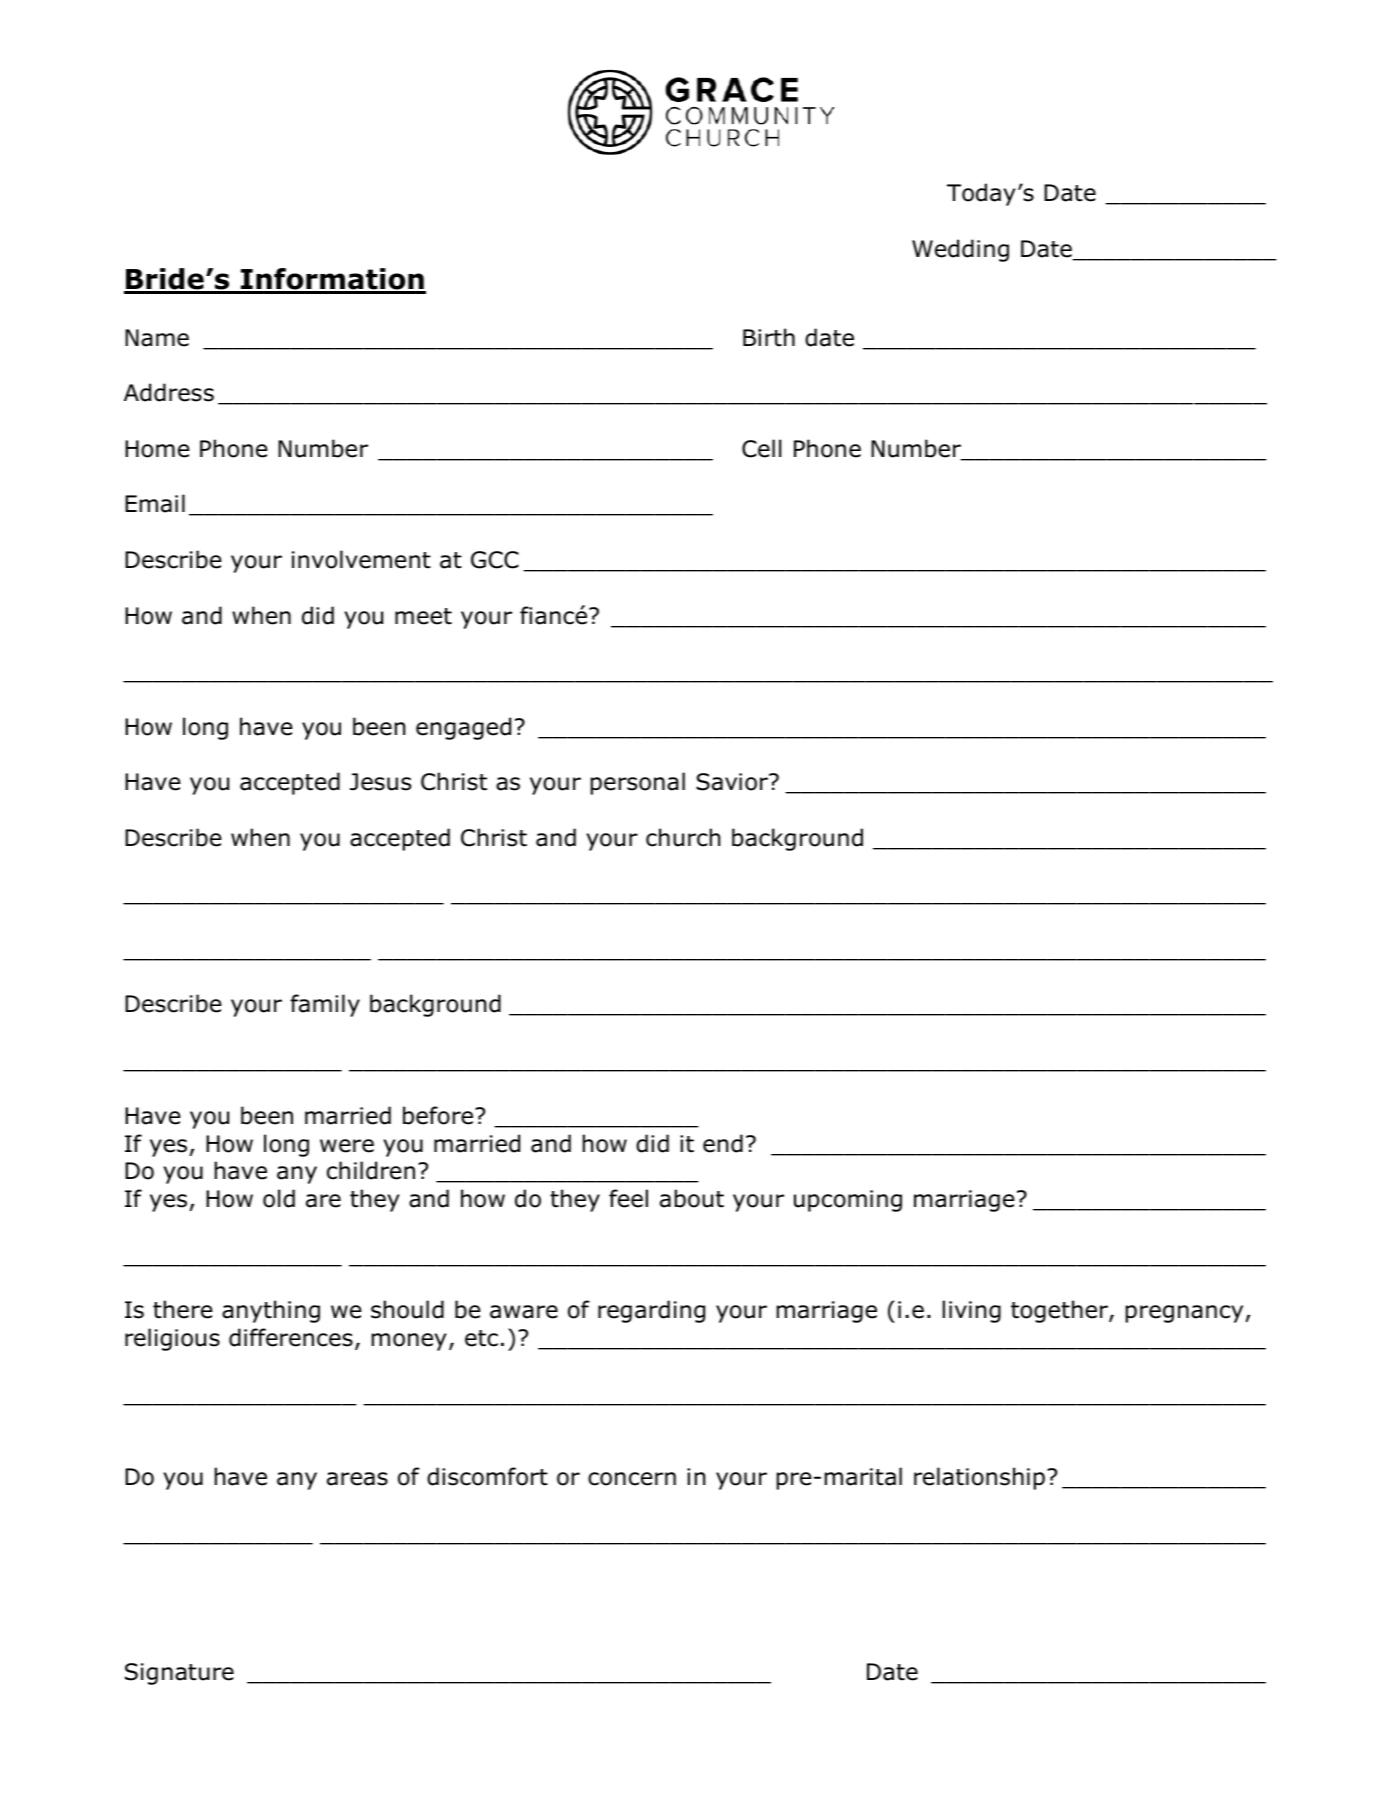  I want to click on Birth, so click(769, 337).
